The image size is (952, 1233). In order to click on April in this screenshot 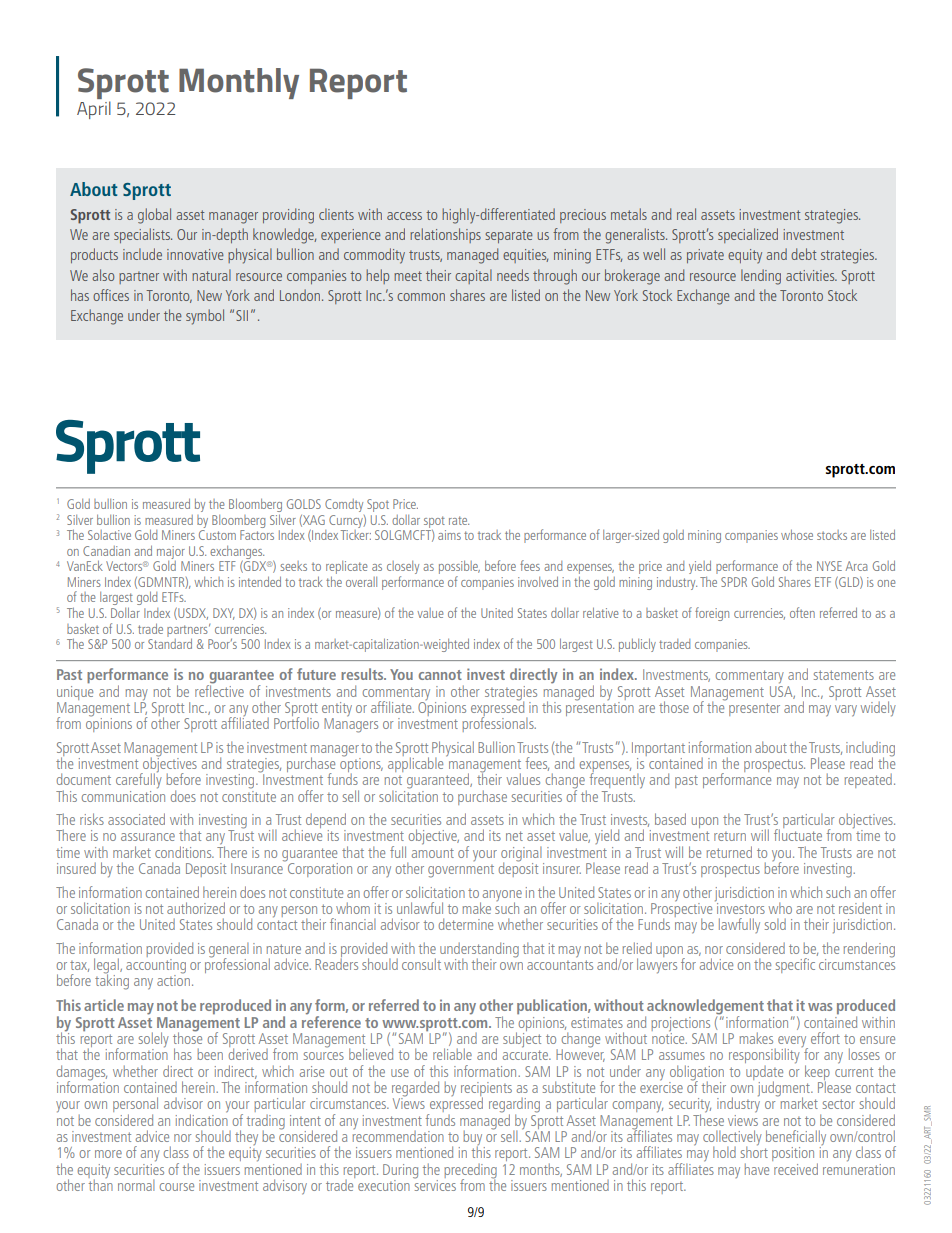, I will do `click(94, 110)`.
